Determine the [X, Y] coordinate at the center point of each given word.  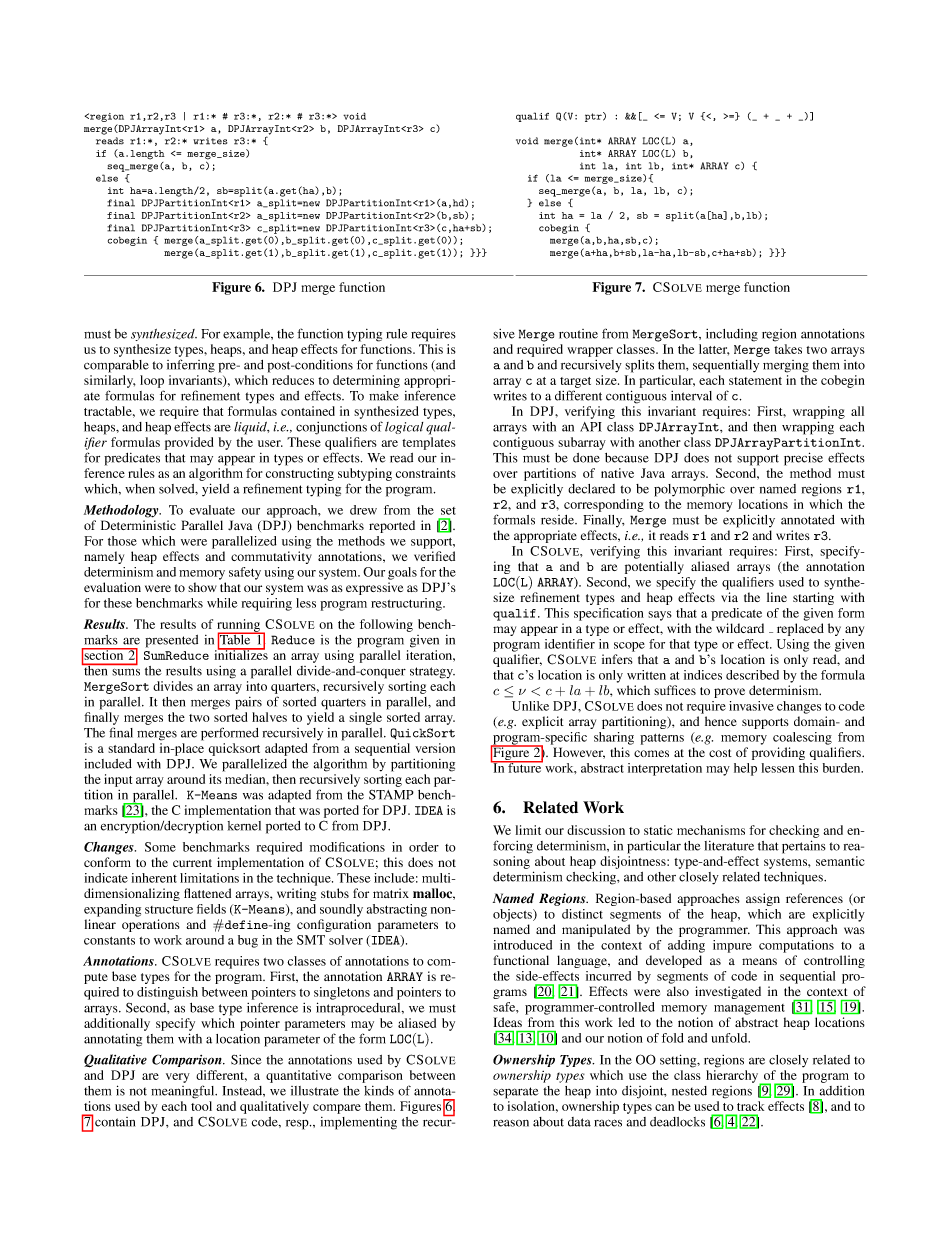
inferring [191, 366]
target [575, 382]
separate [516, 1093]
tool [201, 1106]
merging [786, 366]
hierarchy [733, 1077]
